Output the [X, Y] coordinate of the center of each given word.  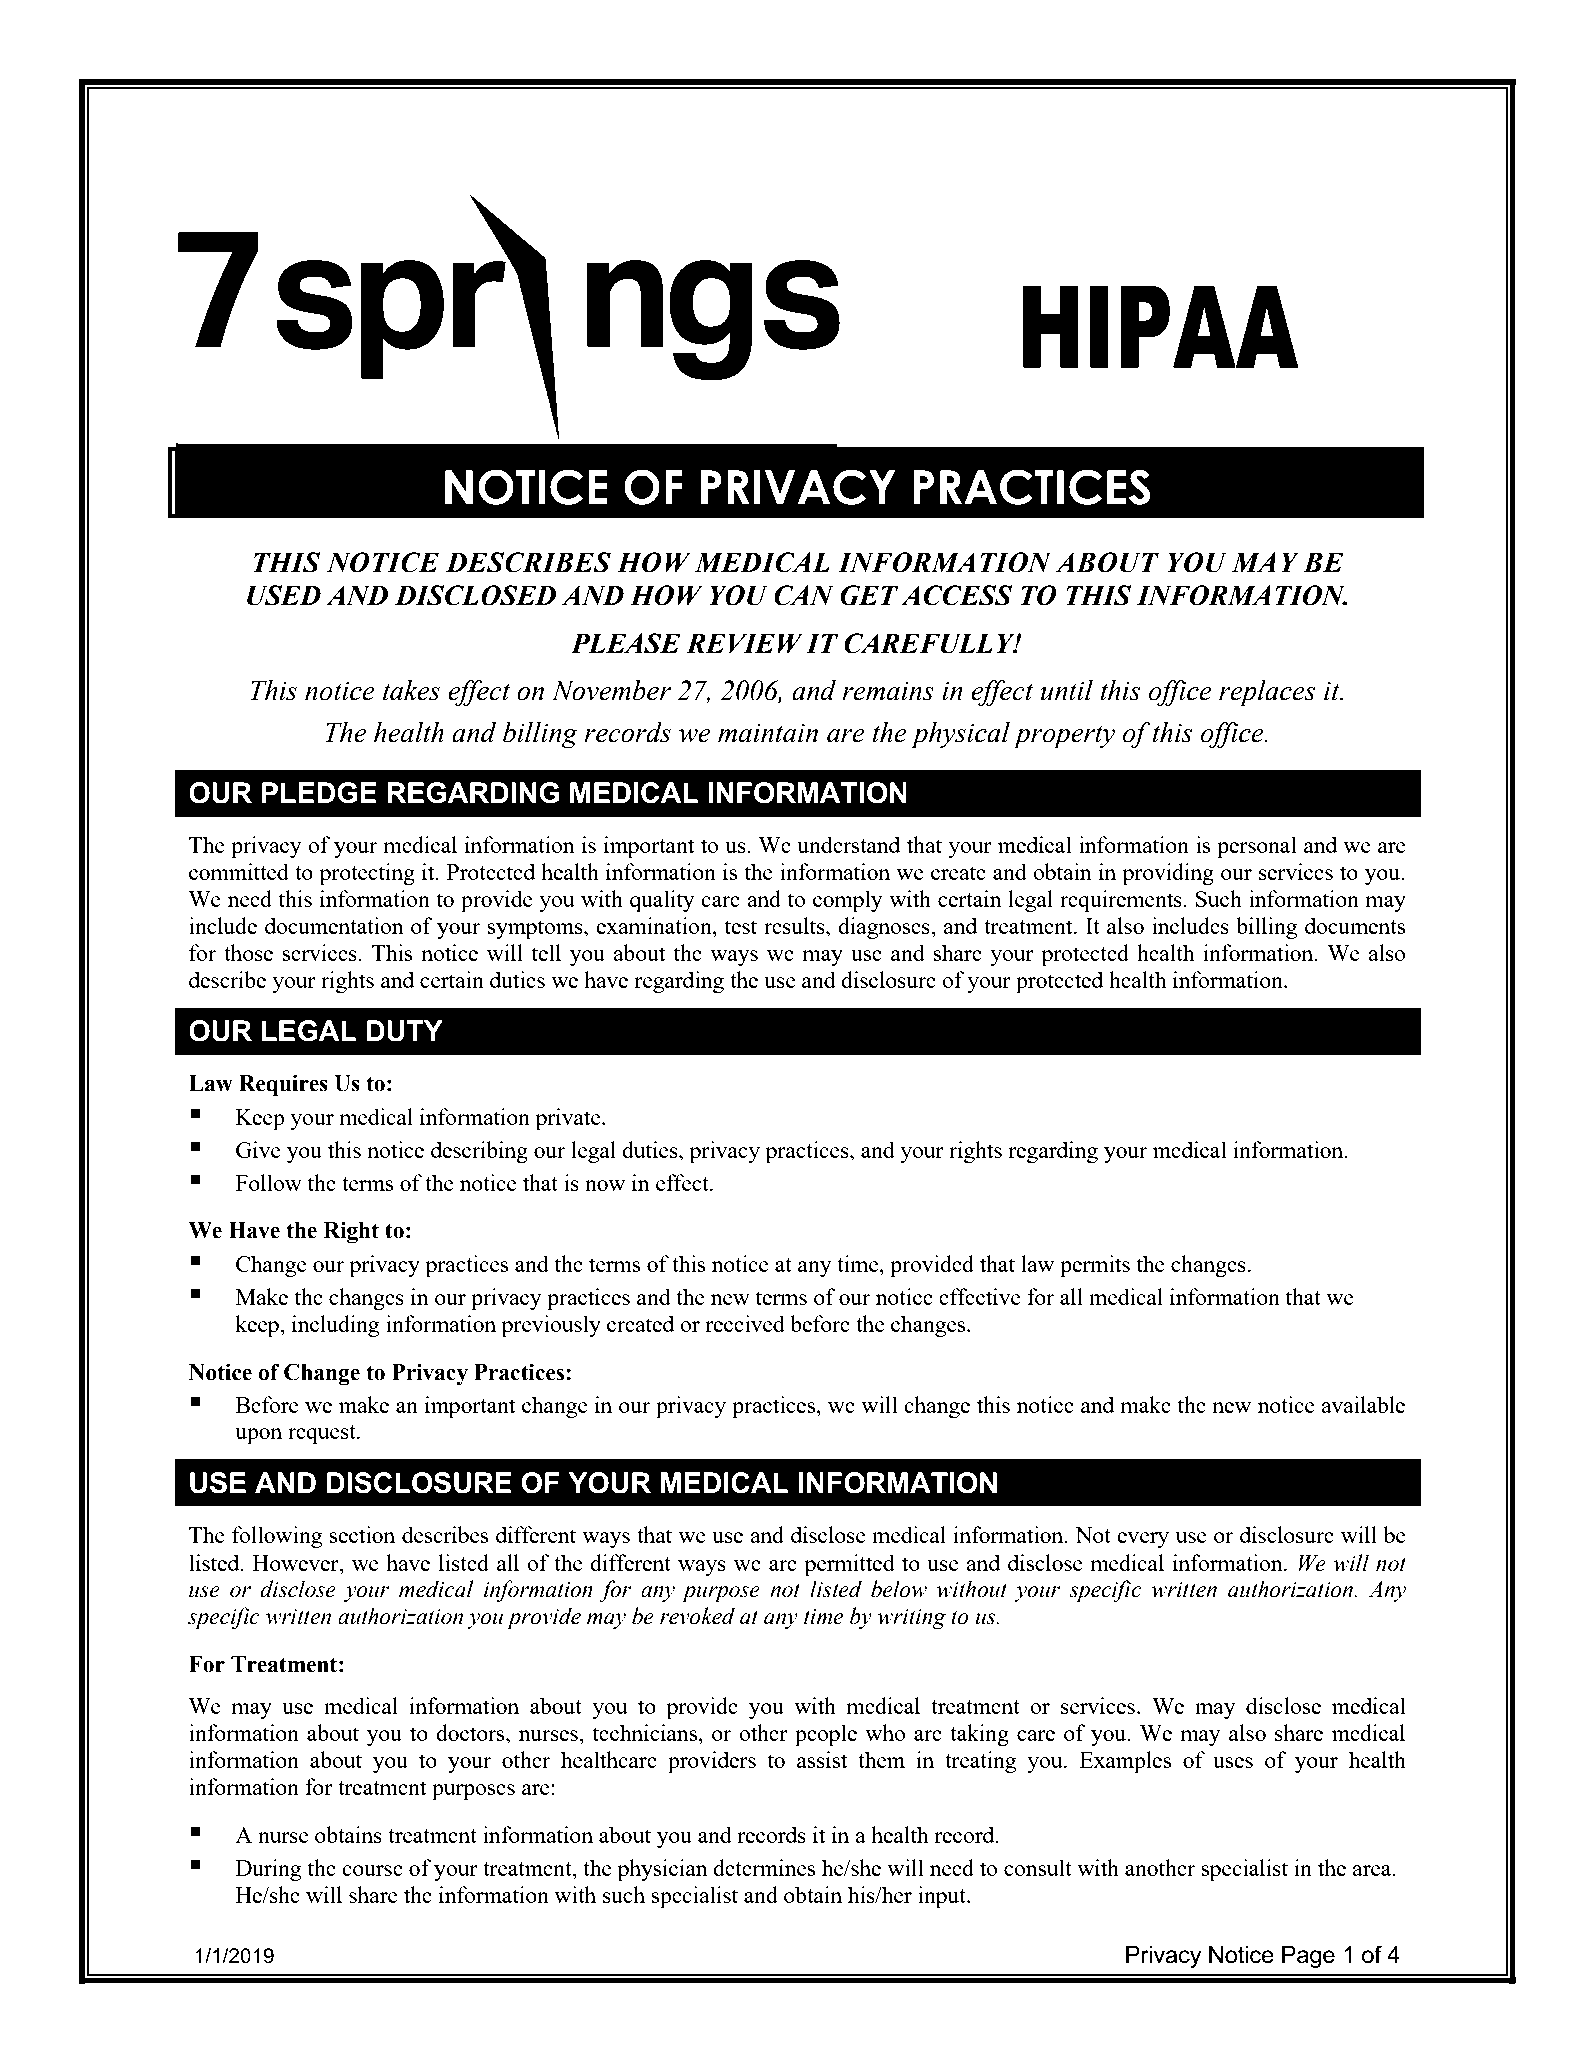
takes [411, 690]
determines [764, 1867]
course [372, 1870]
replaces [1267, 693]
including [335, 1326]
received [745, 1323]
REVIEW [744, 643]
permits [1095, 1266]
